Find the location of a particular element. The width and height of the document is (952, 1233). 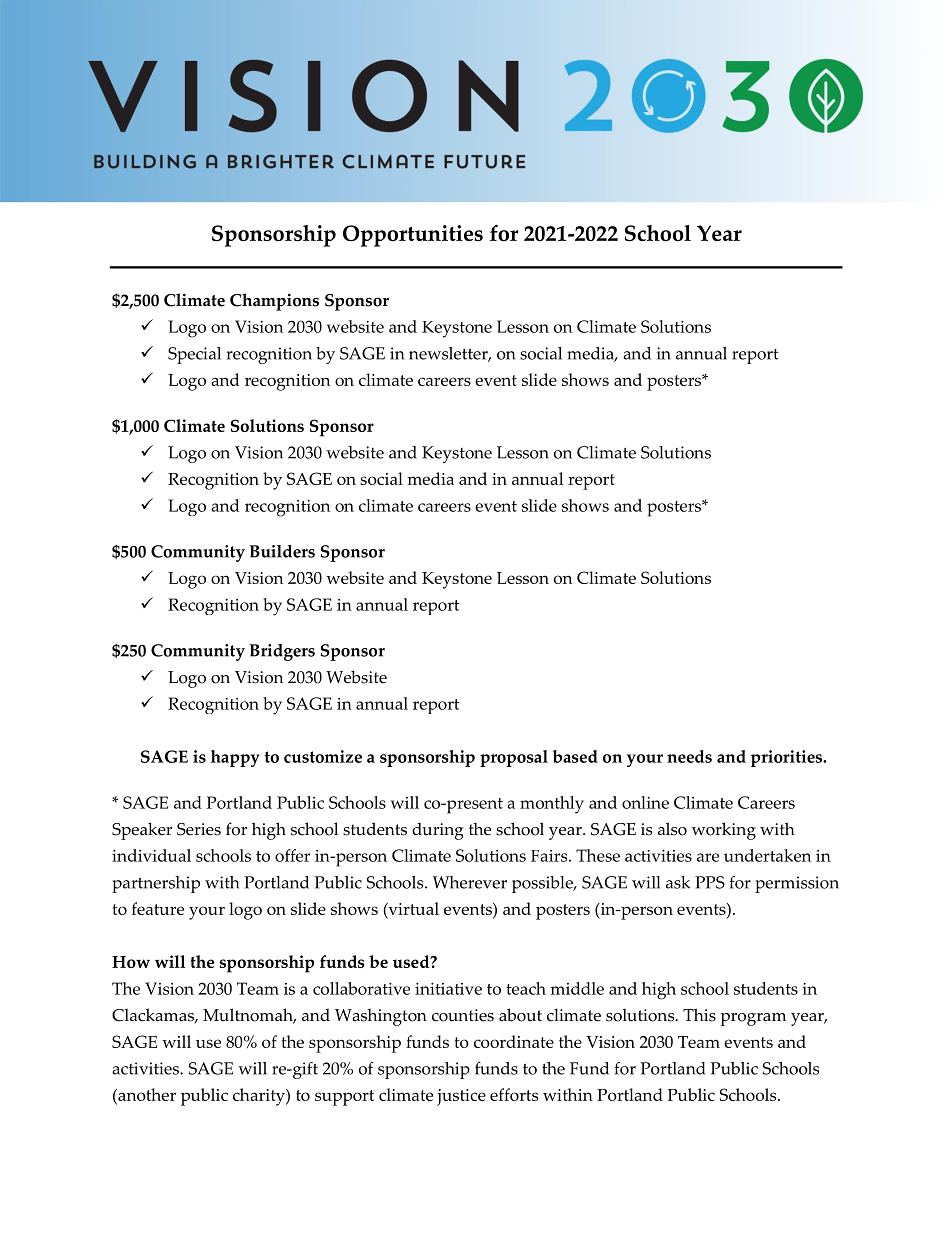

Champions is located at coordinates (274, 302).
